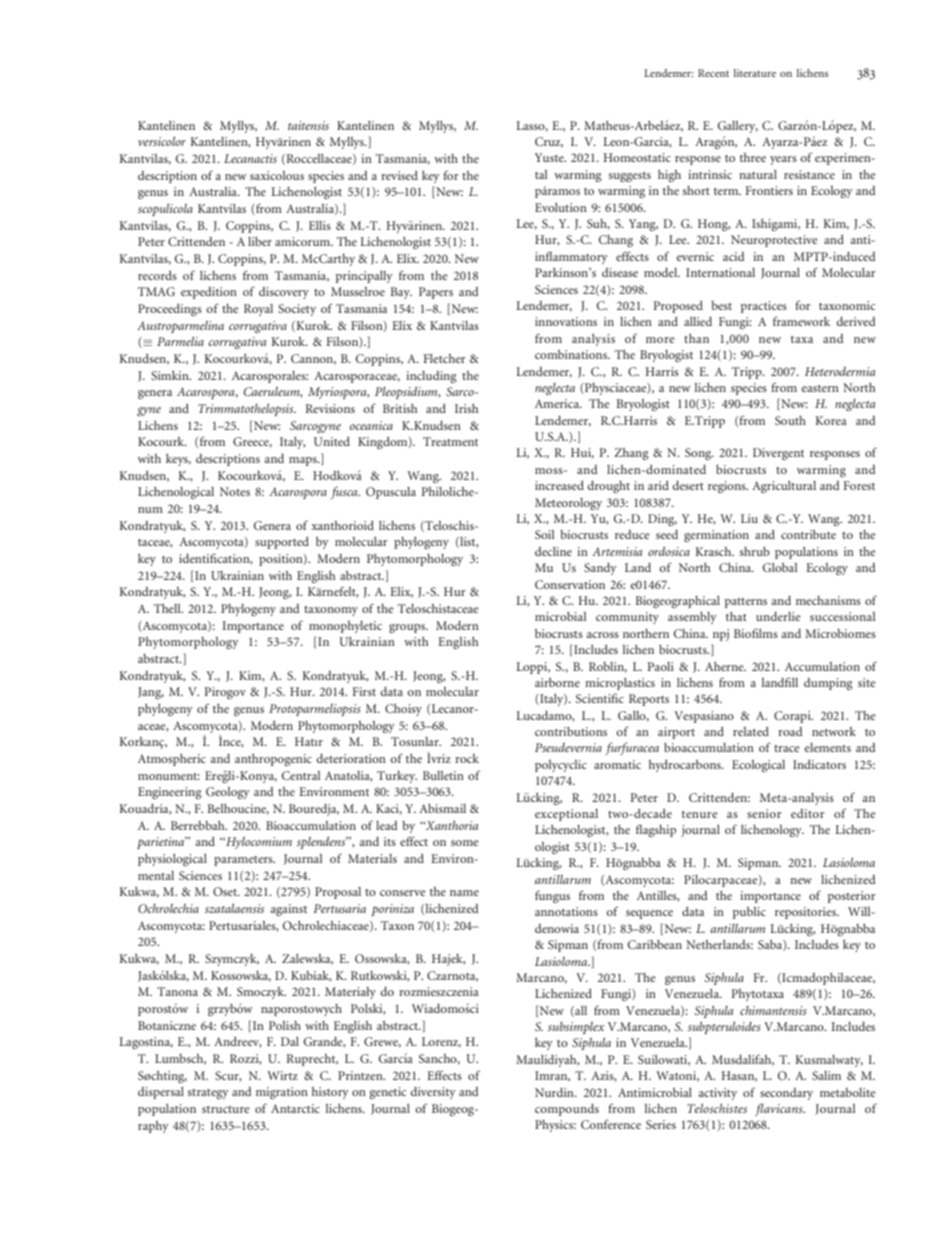 This screenshot has height=1233, width=952. What do you see at coordinates (786, 1094) in the screenshot?
I see `secondary` at bounding box center [786, 1094].
